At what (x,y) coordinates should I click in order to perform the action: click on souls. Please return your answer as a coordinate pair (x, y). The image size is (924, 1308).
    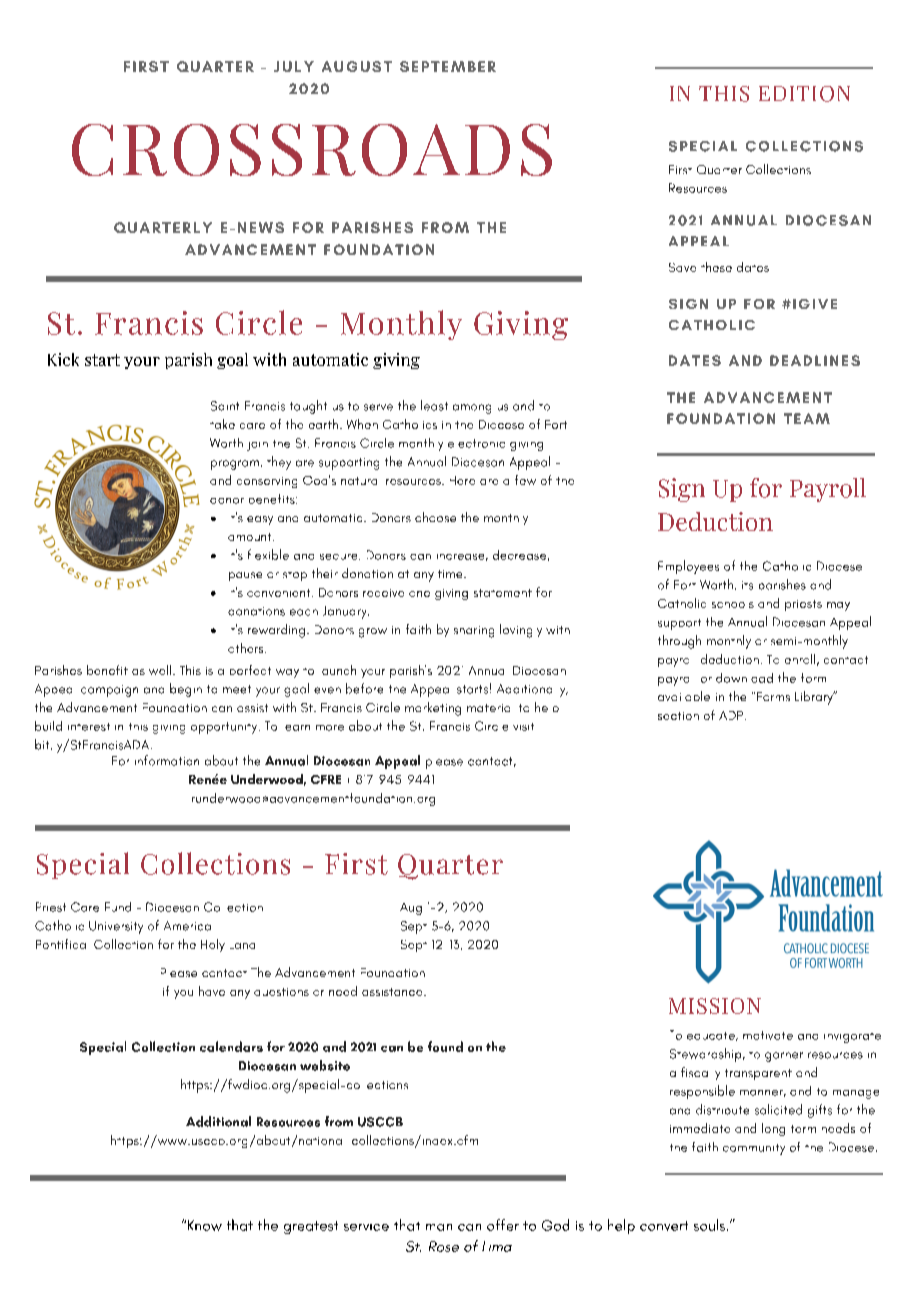
    Looking at the image, I should click on (711, 1225).
